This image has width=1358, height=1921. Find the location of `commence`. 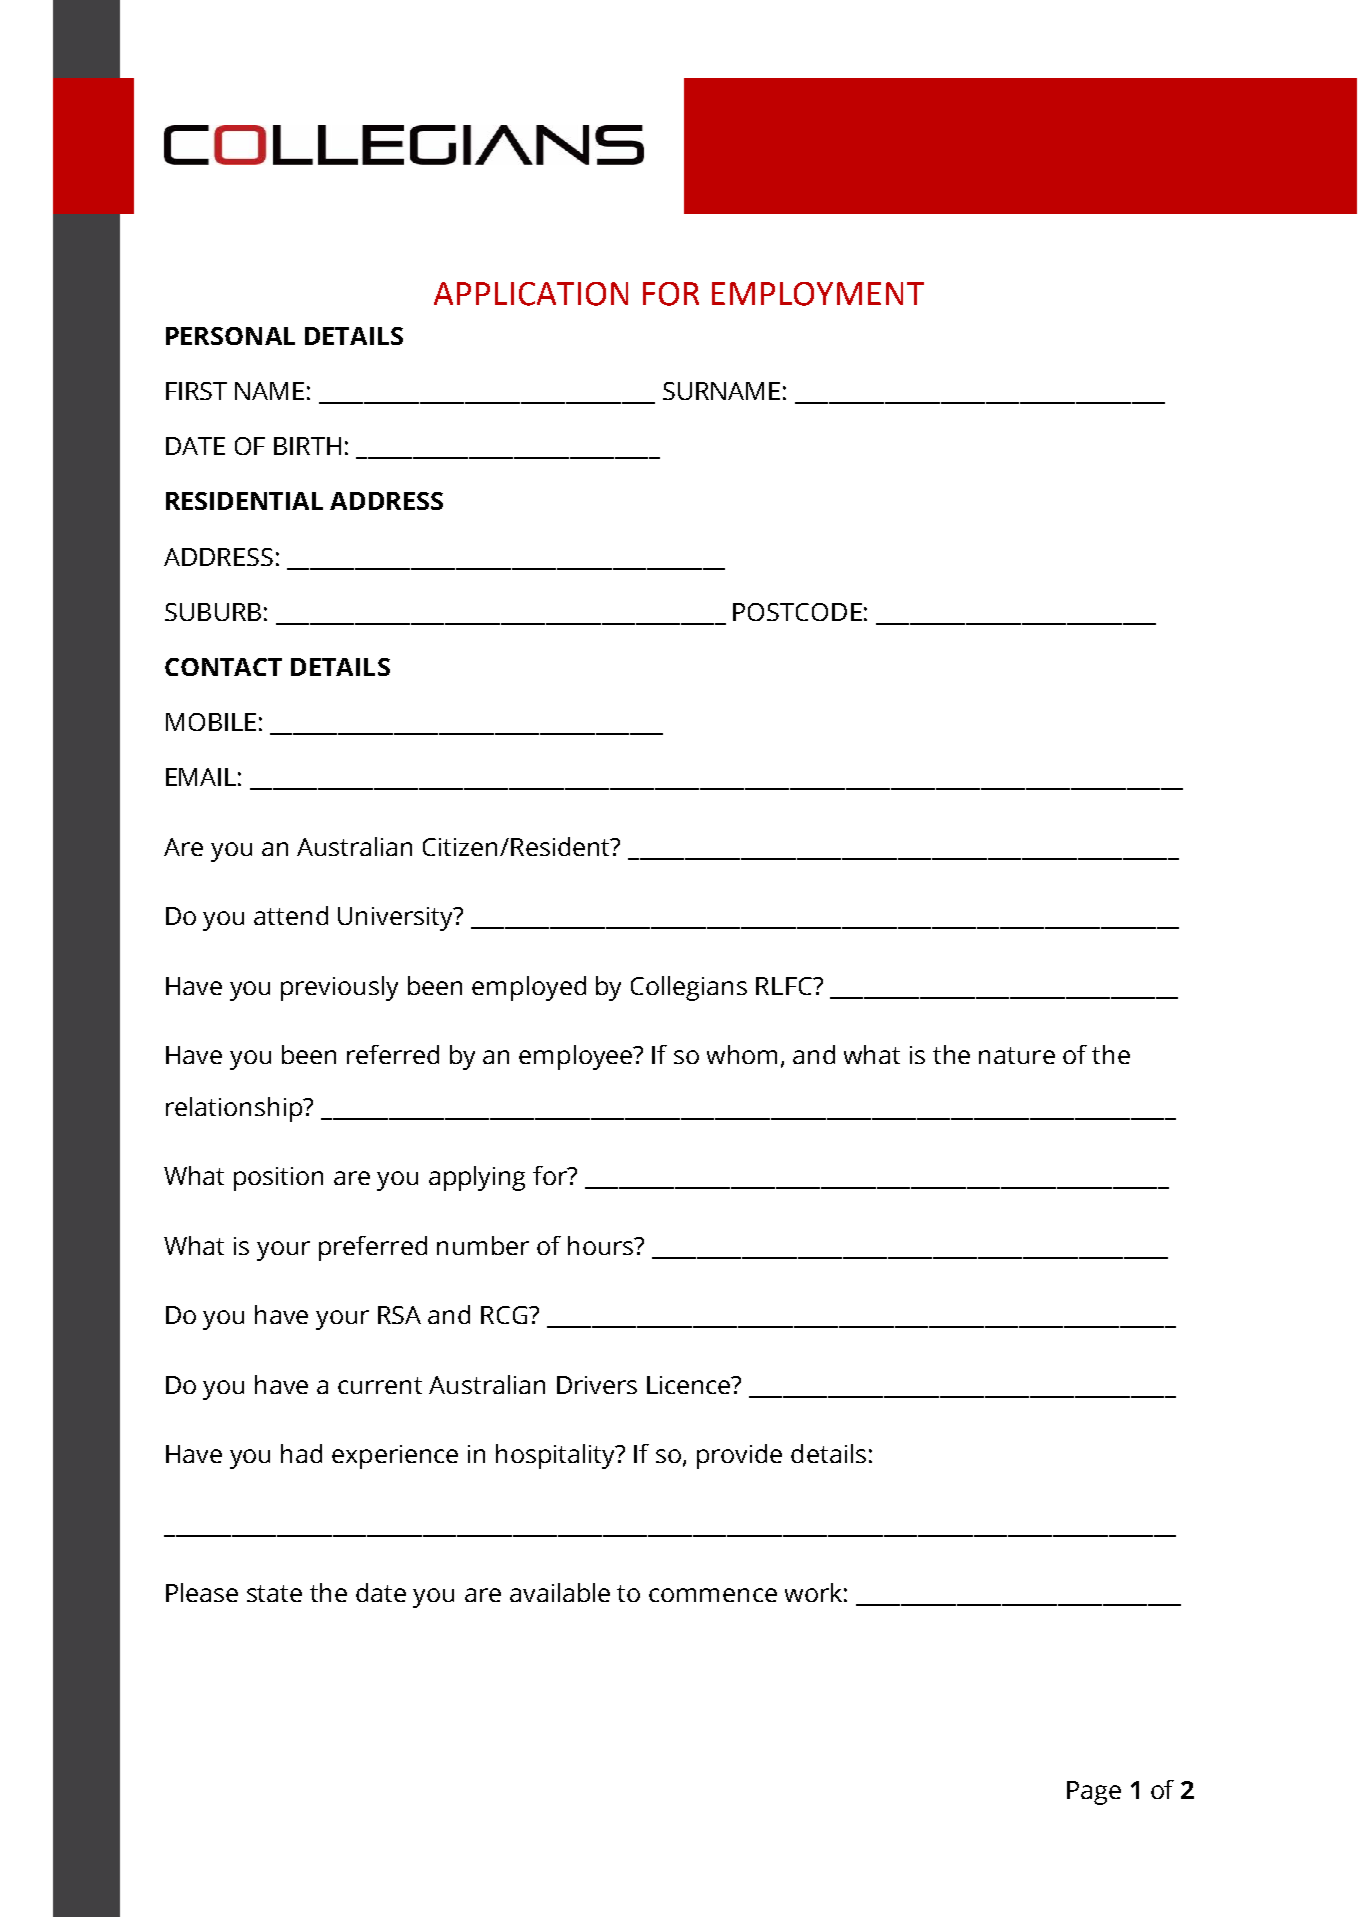

commence is located at coordinates (713, 1595).
